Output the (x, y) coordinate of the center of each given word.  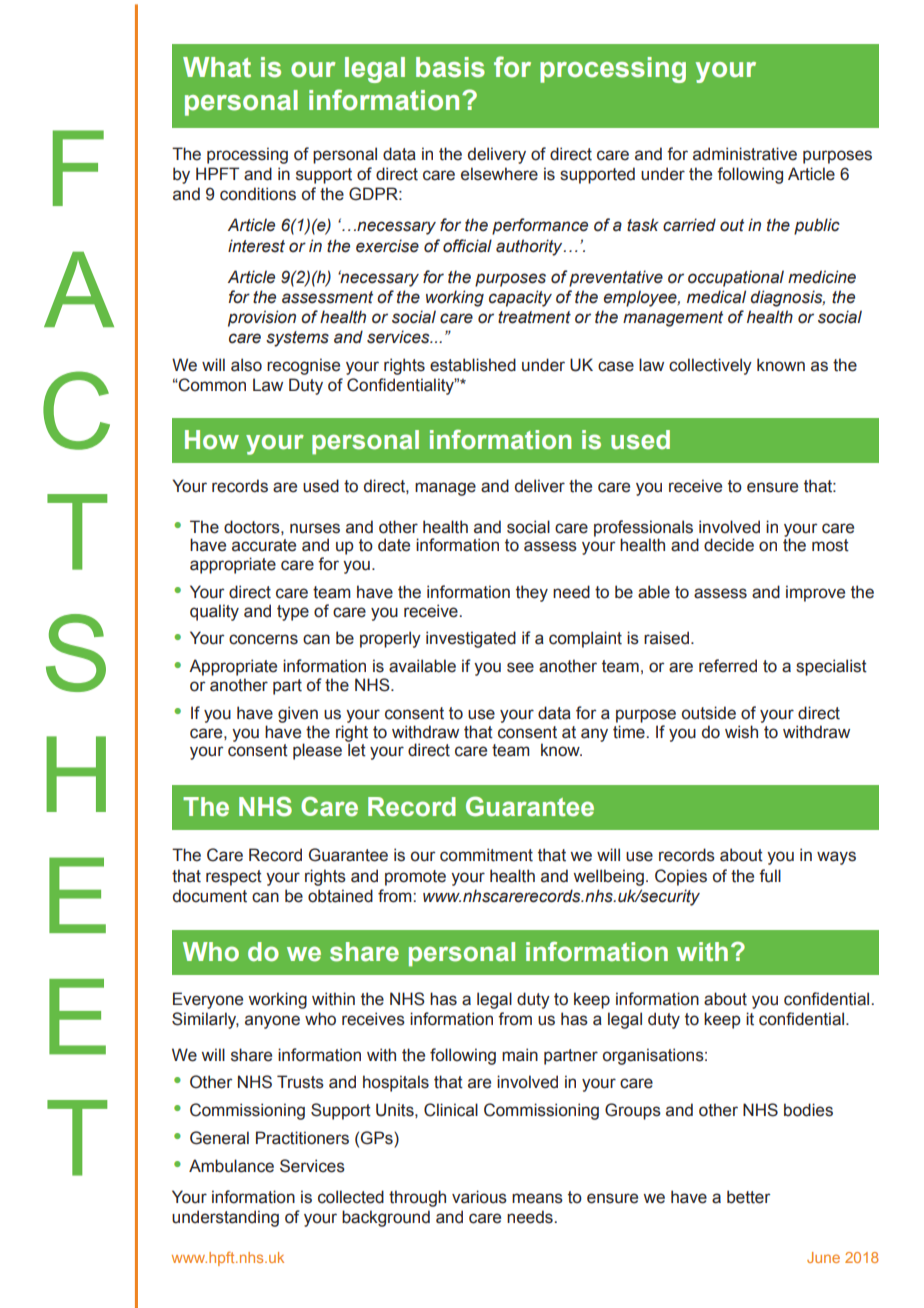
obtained (340, 896)
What (217, 67)
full (770, 876)
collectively (710, 366)
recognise (303, 366)
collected (351, 1197)
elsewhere (499, 174)
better (748, 1197)
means (537, 1198)
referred (728, 666)
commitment (486, 855)
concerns (263, 639)
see (520, 667)
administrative (745, 154)
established (473, 365)
